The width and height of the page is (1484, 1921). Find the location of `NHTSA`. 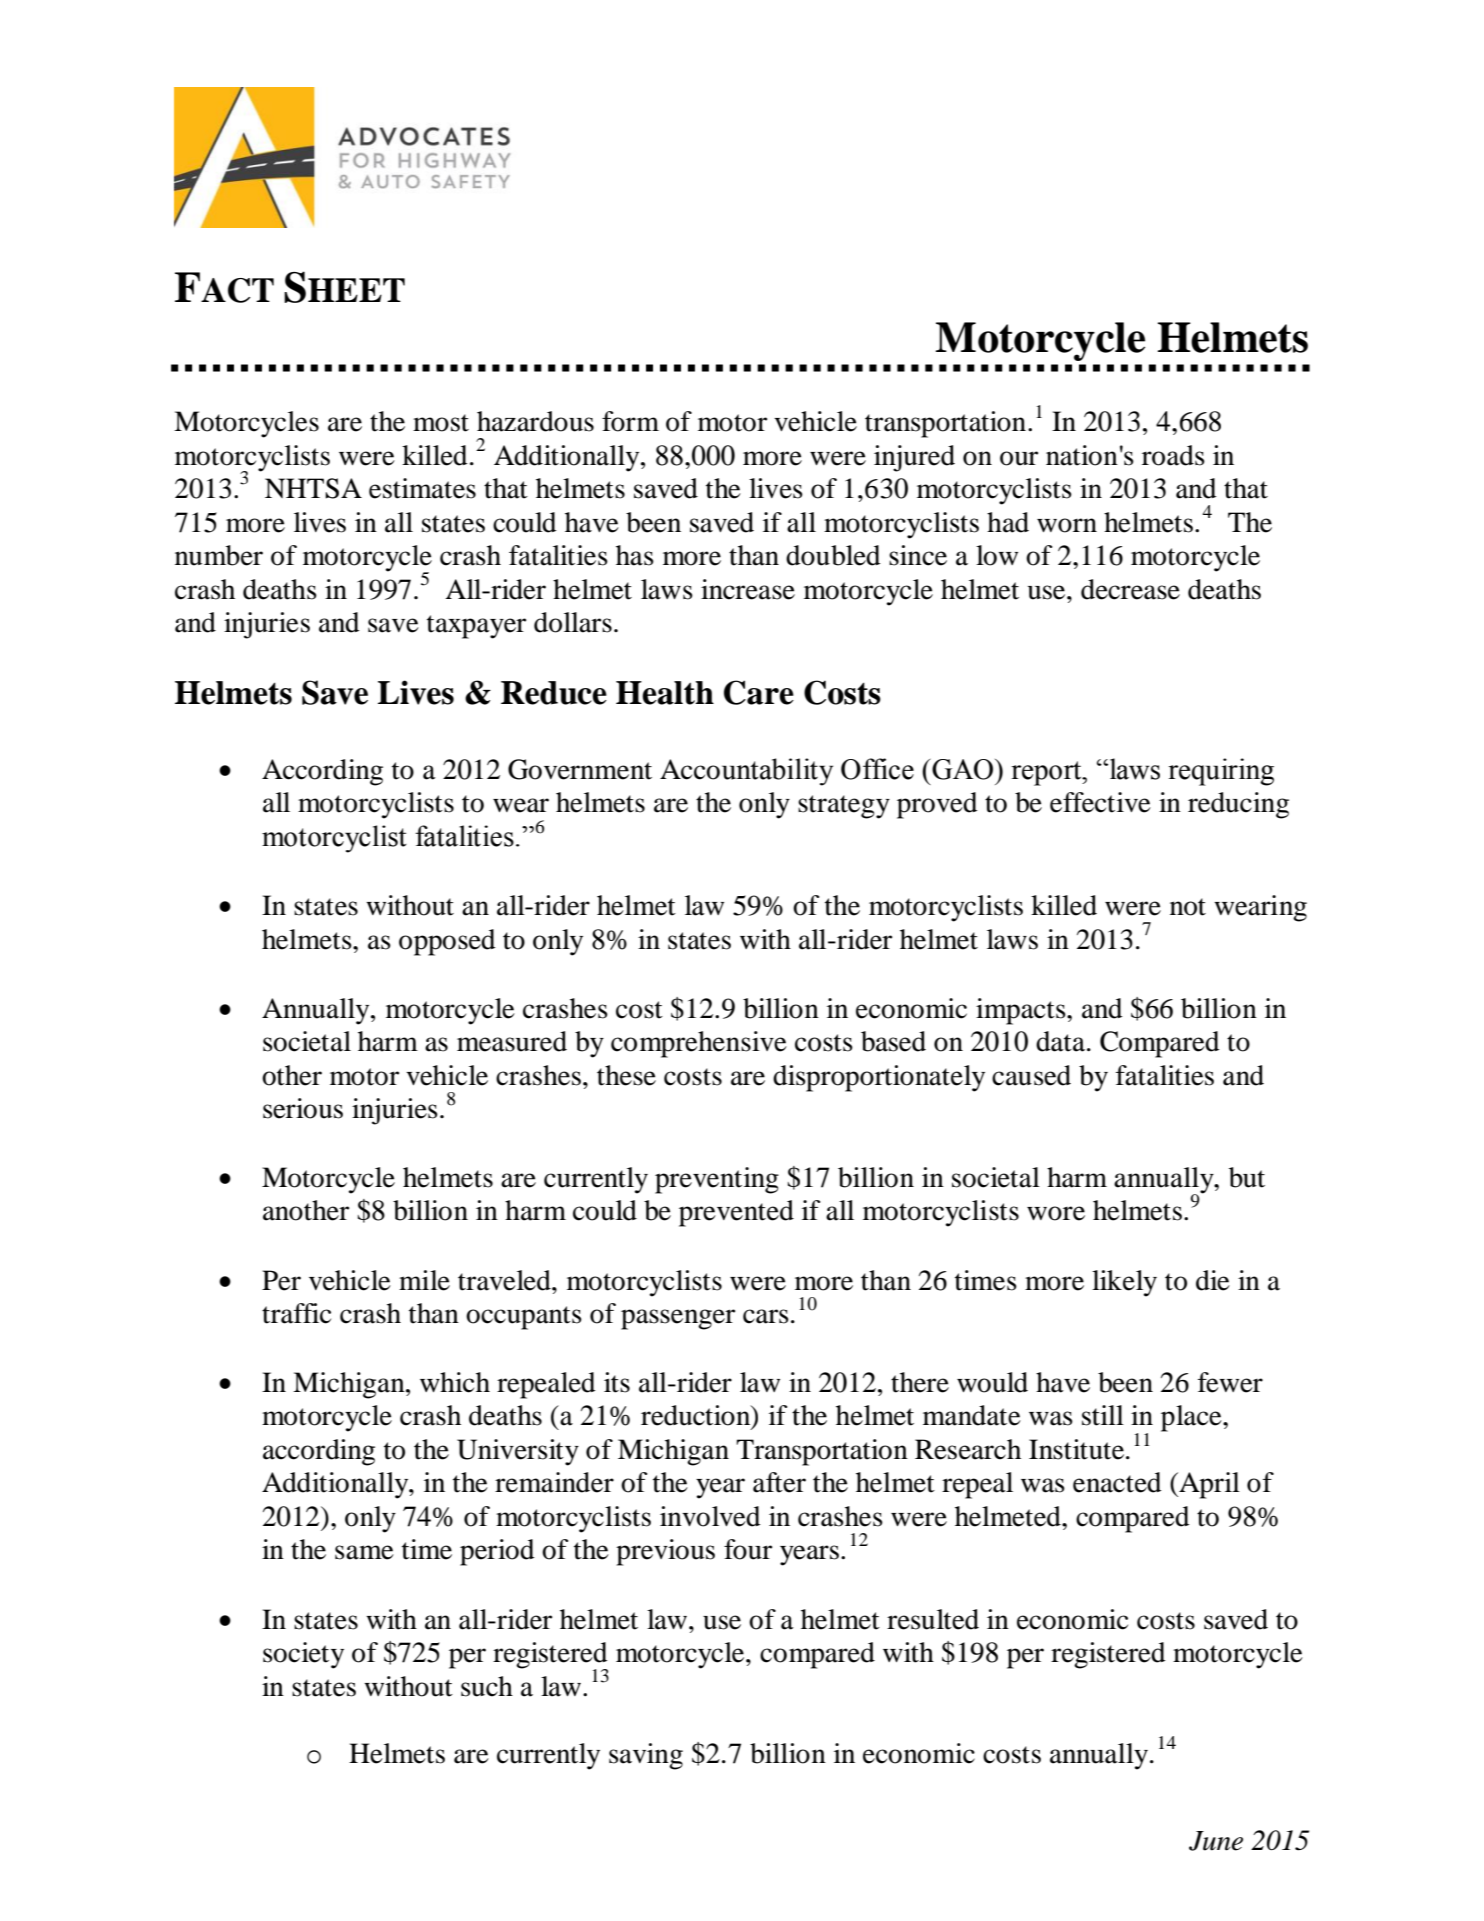

NHTSA is located at coordinates (313, 488).
